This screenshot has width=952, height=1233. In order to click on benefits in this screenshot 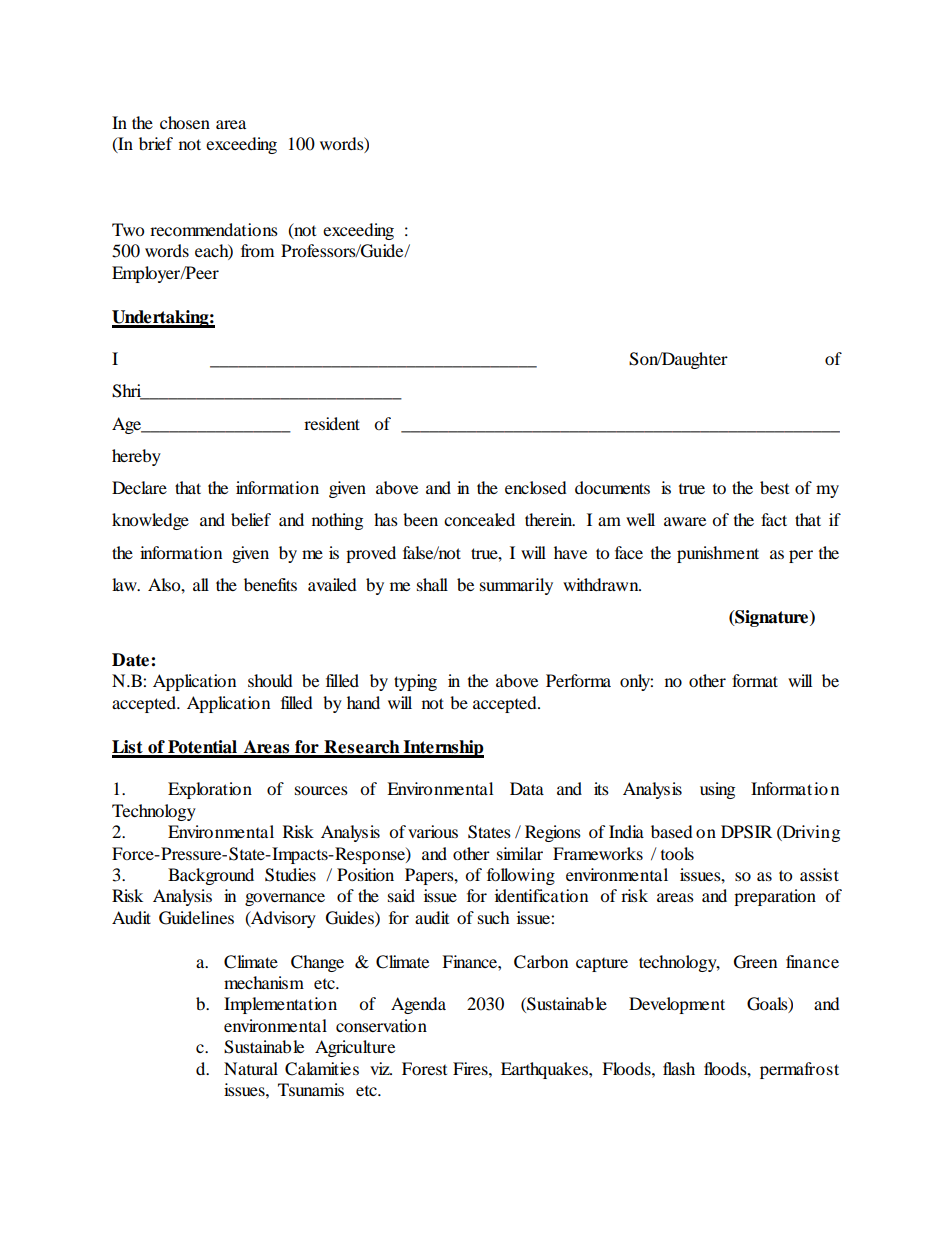, I will do `click(270, 584)`.
